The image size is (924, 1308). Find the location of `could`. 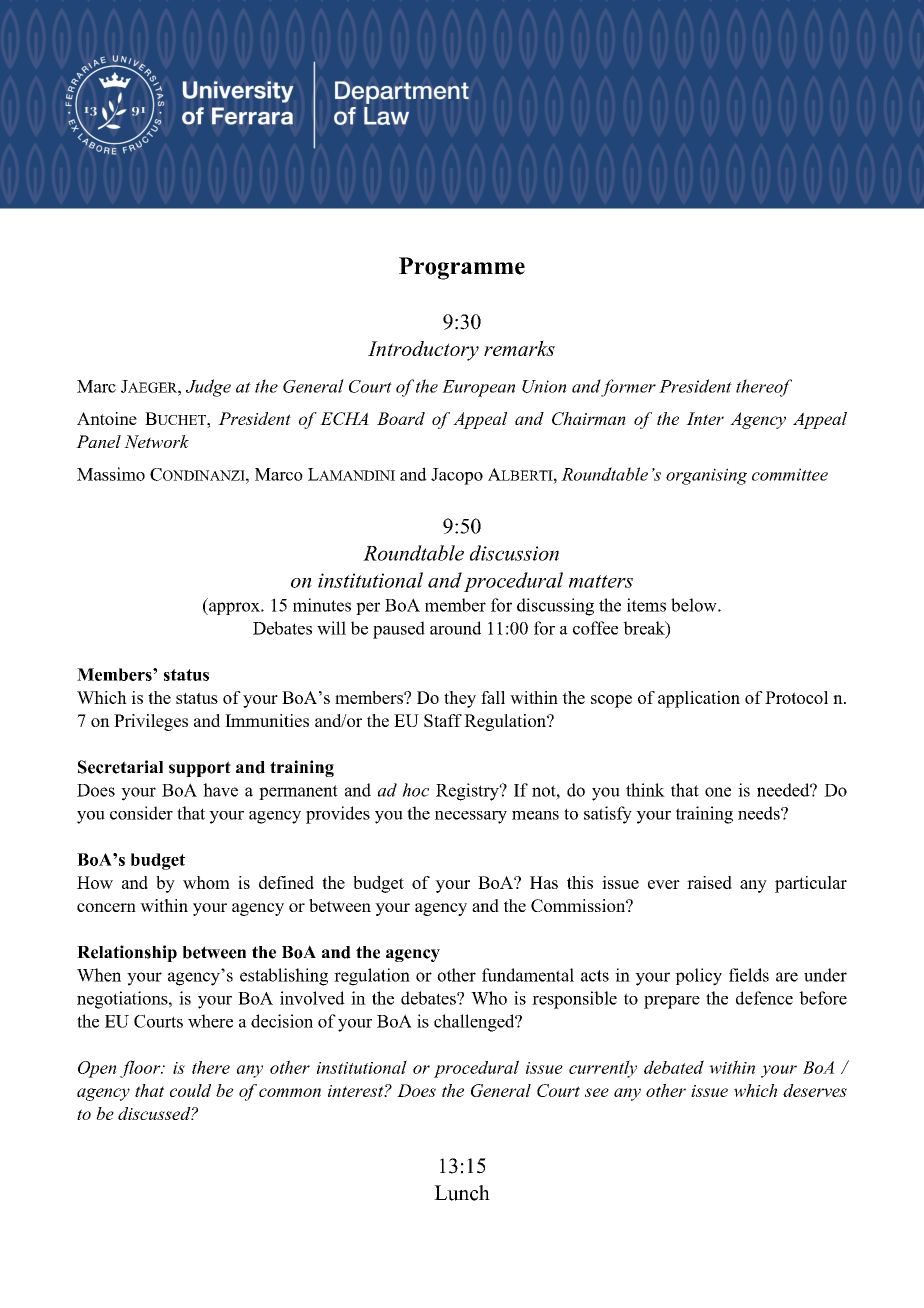

could is located at coordinates (190, 1090).
